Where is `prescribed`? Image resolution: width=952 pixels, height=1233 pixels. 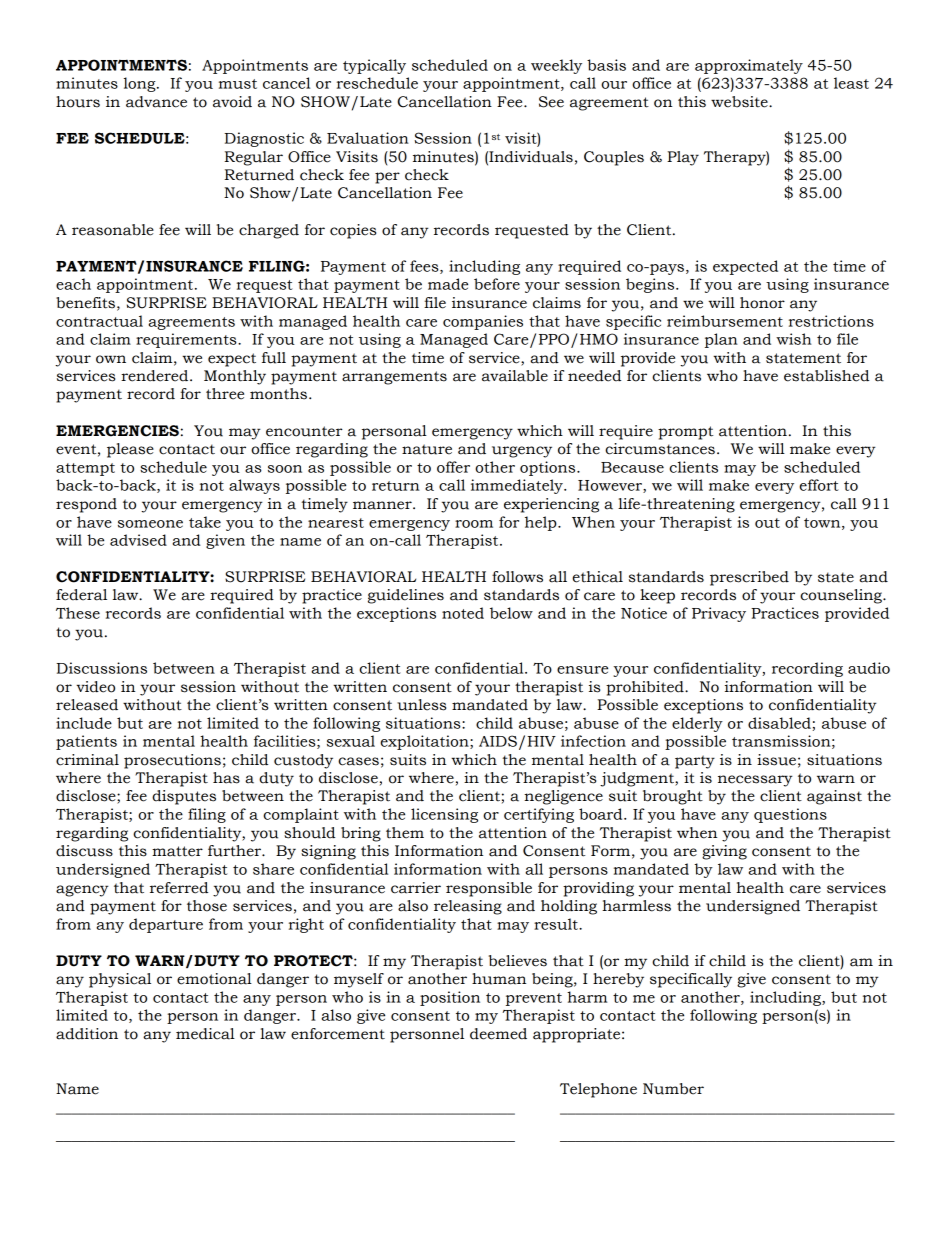
prescribed is located at coordinates (749, 578).
